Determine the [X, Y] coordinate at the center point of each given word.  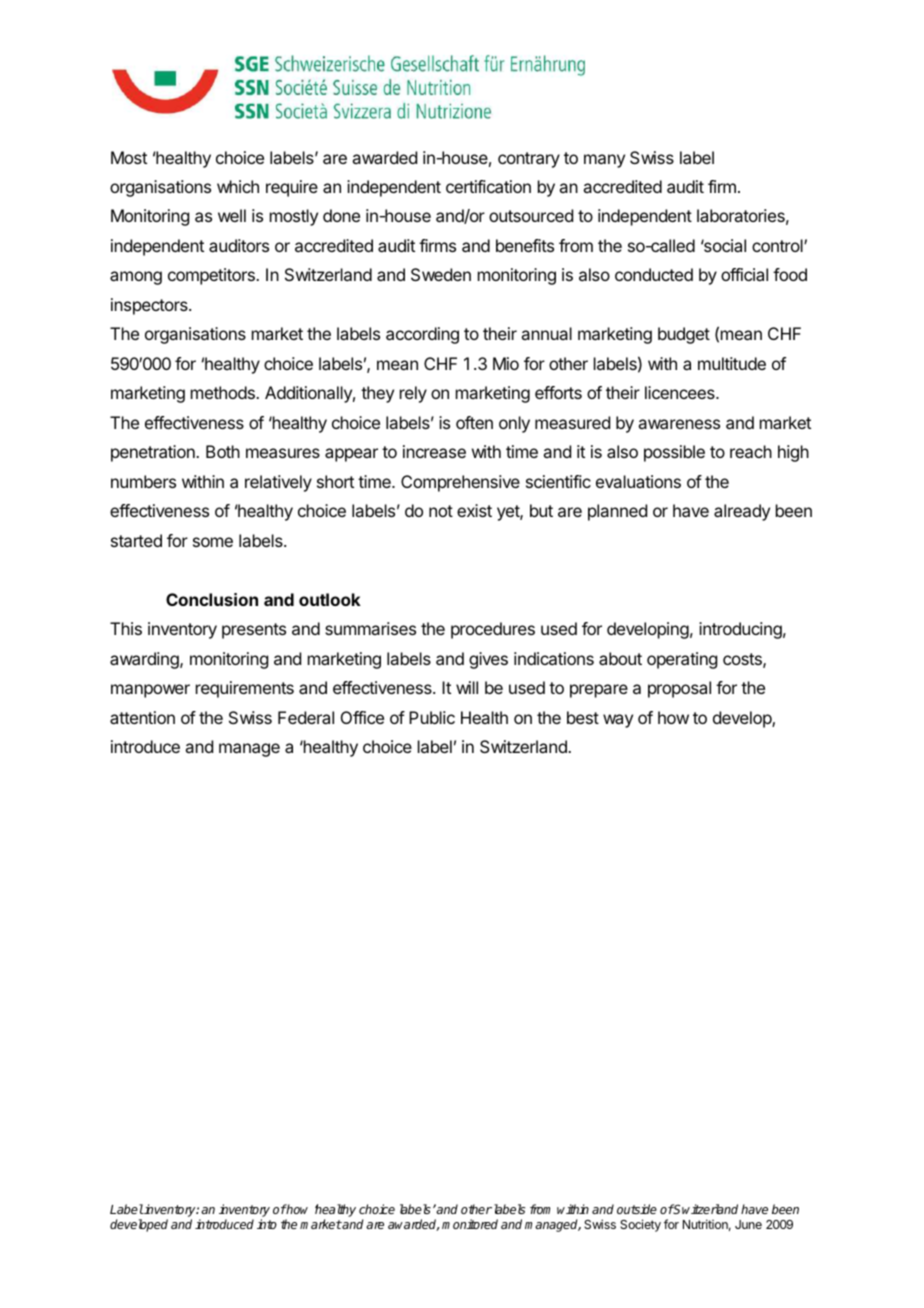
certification [488, 186]
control [778, 245]
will [467, 687]
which [238, 186]
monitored [470, 1224]
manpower [150, 691]
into [267, 1224]
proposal [679, 689]
